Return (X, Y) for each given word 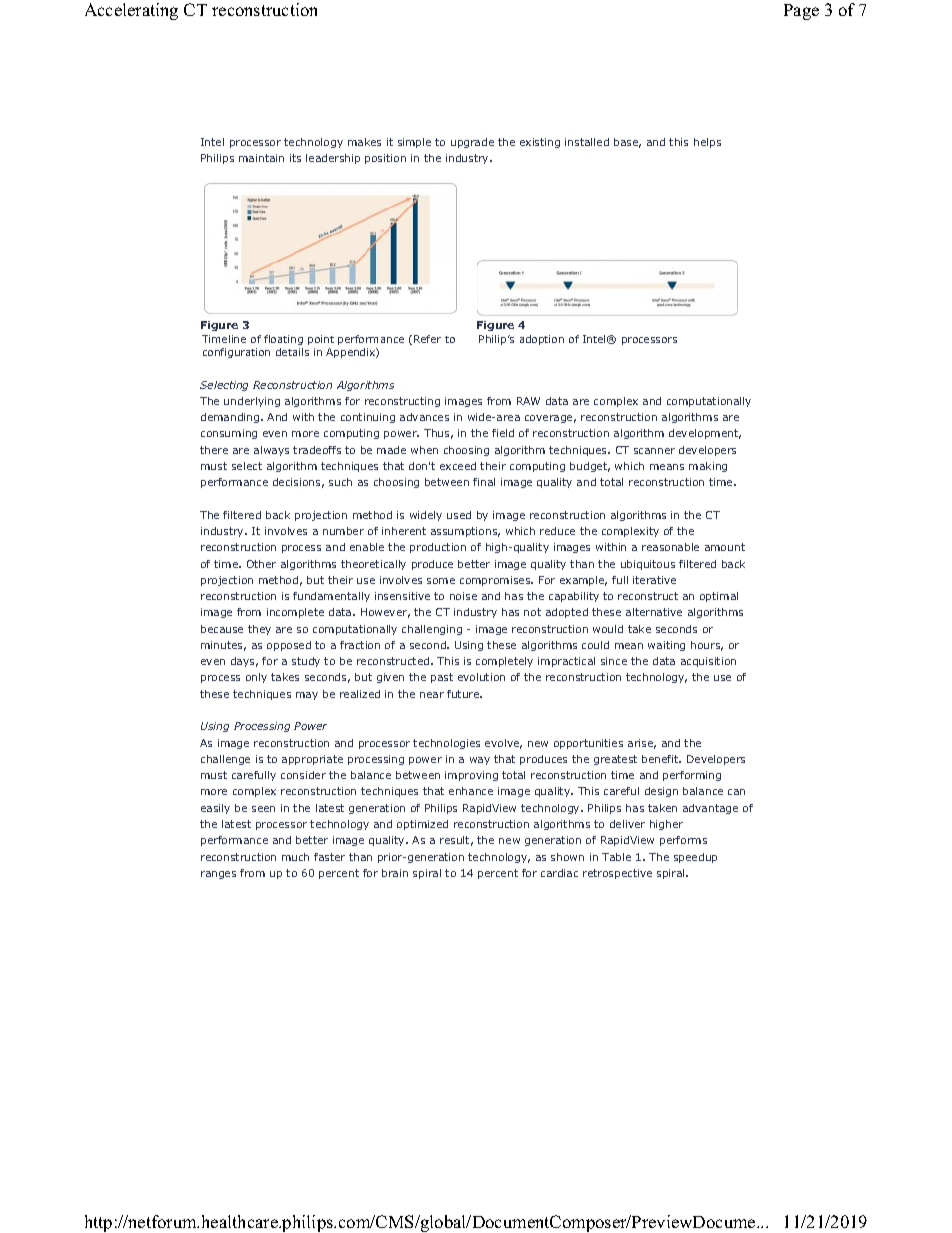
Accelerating (131, 11)
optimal (719, 597)
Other (261, 564)
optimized (422, 825)
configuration (236, 353)
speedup (695, 858)
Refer (427, 339)
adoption (542, 340)
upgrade (472, 143)
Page (801, 12)
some (441, 581)
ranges (218, 875)
